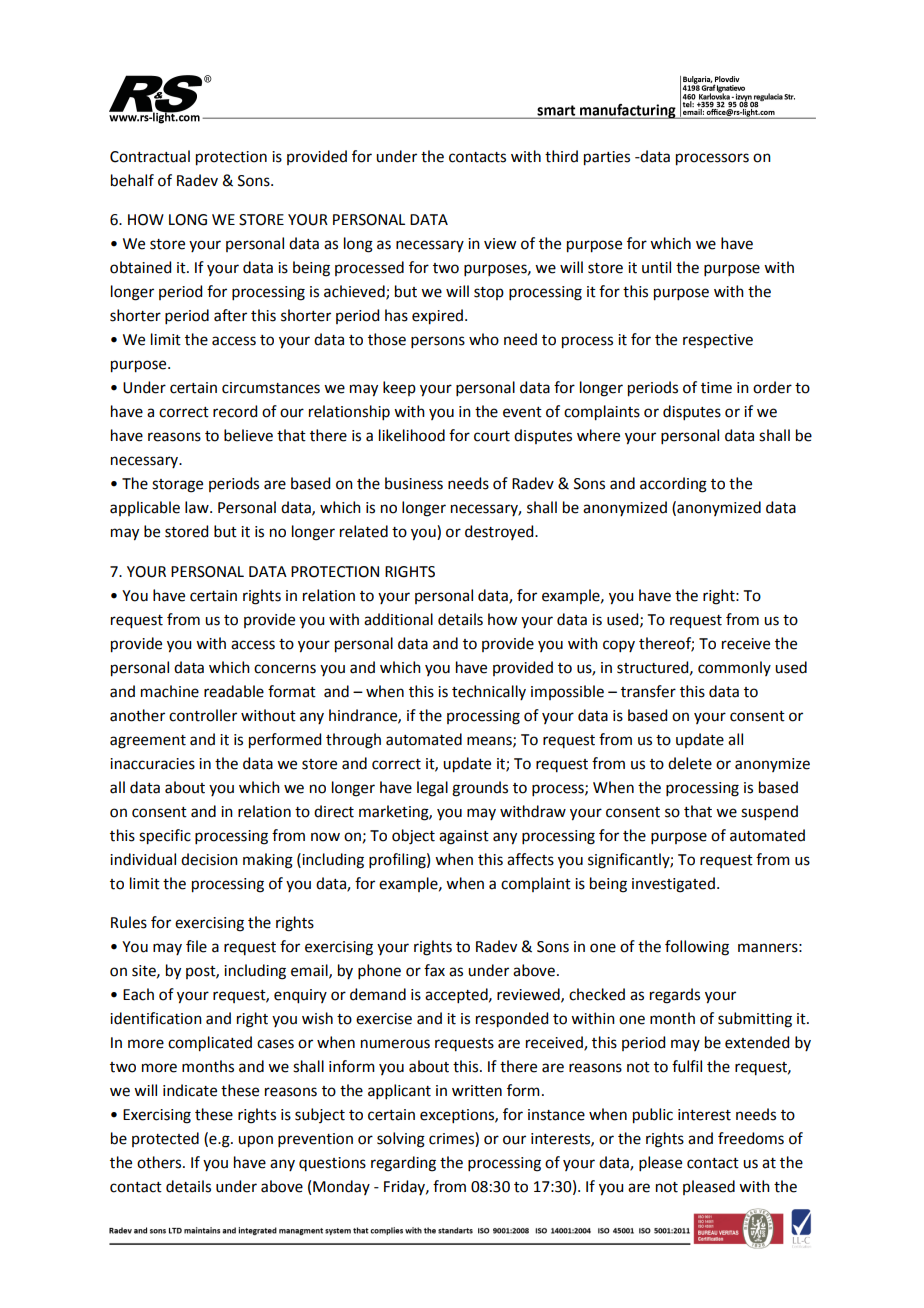 The image size is (924, 1308). I want to click on likelihood, so click(412, 435).
